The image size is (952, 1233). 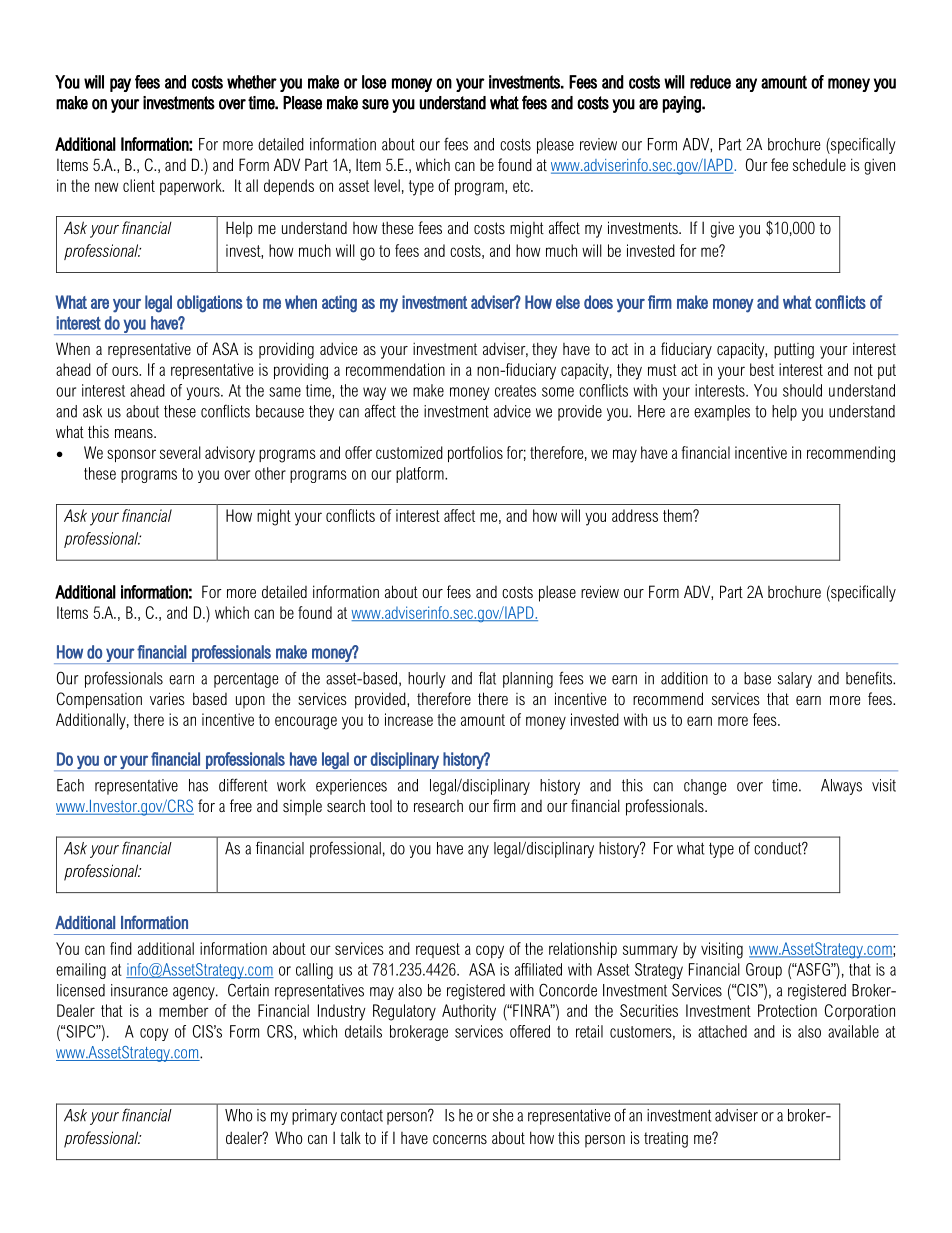 I want to click on she, so click(x=503, y=1115).
